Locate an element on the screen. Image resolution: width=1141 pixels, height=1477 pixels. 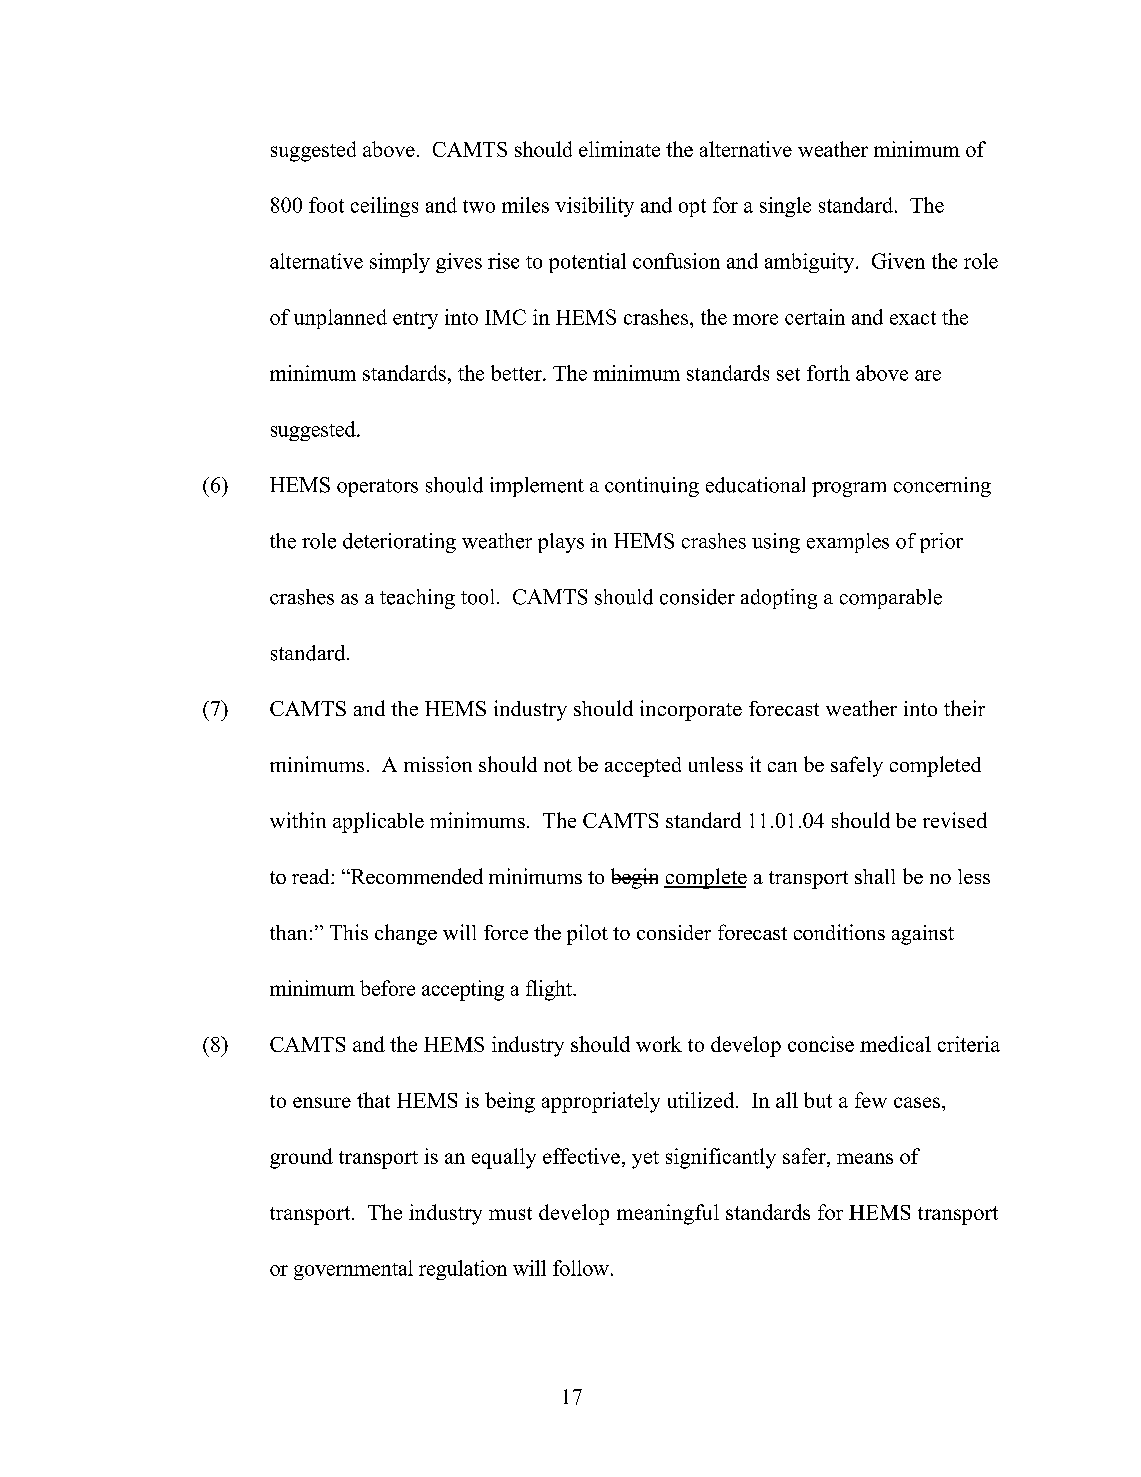
ceilings is located at coordinates (384, 207).
